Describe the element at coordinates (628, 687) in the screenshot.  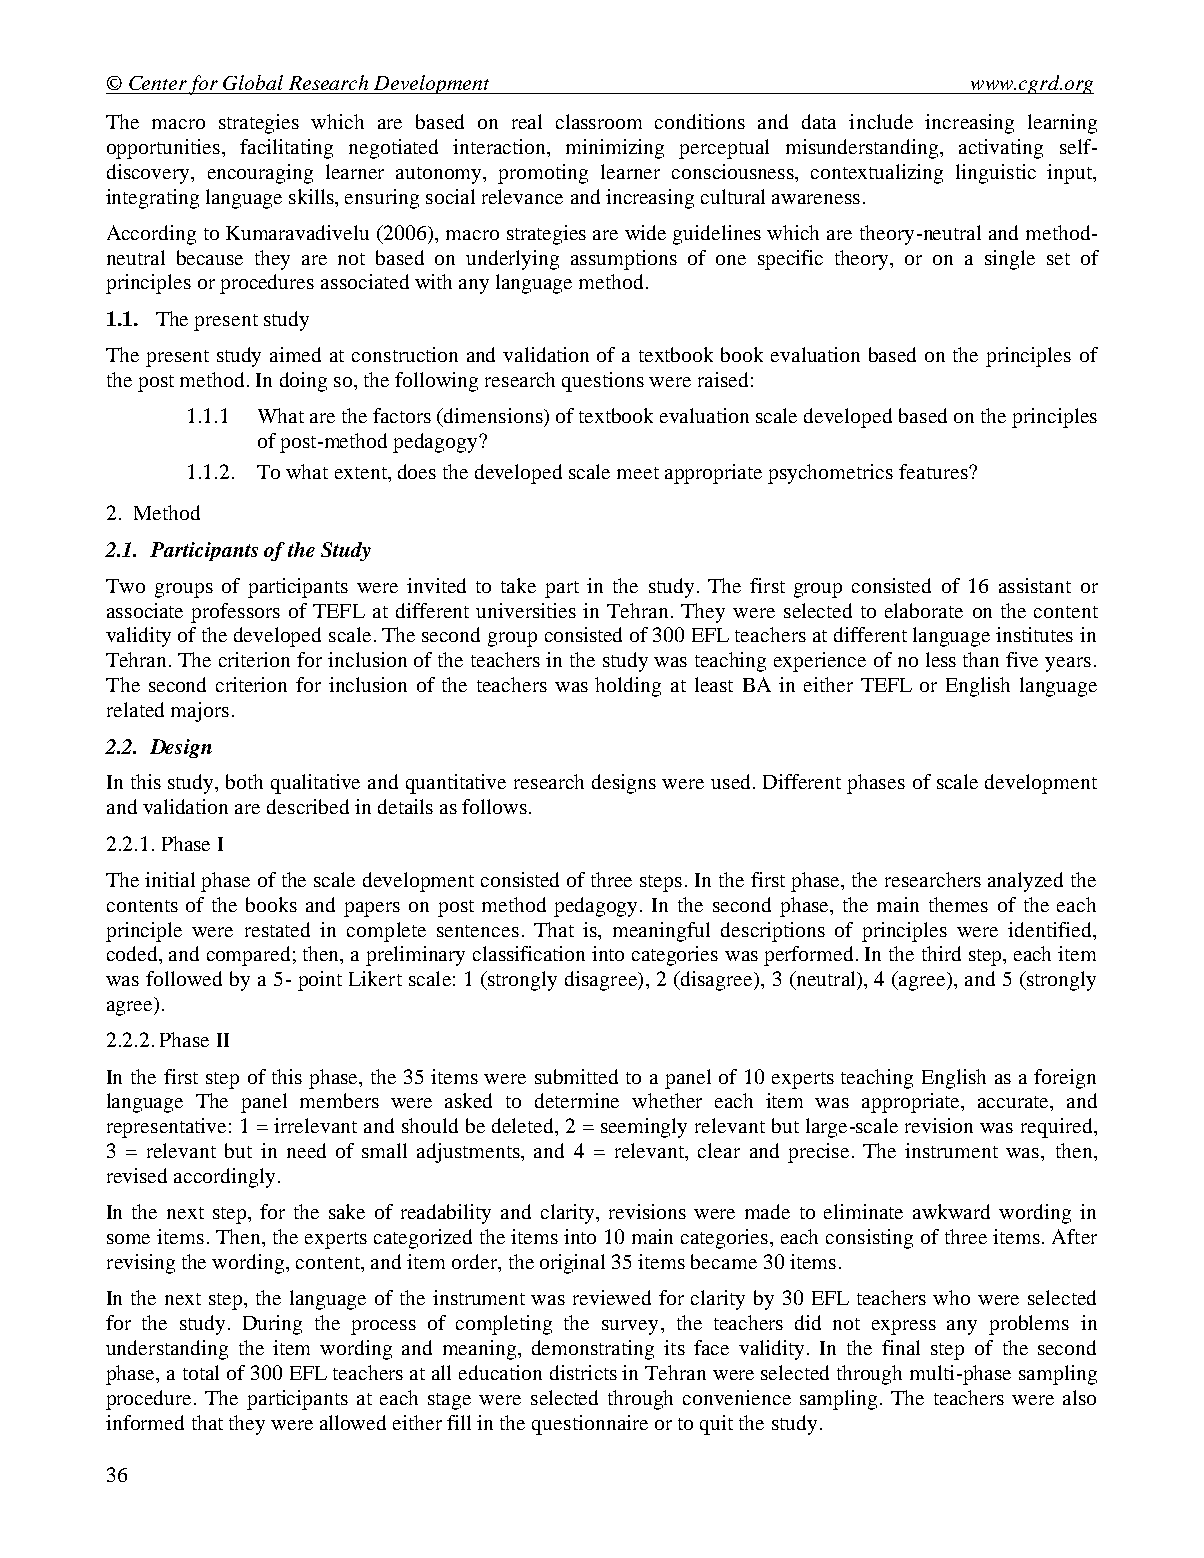
I see `holding` at that location.
